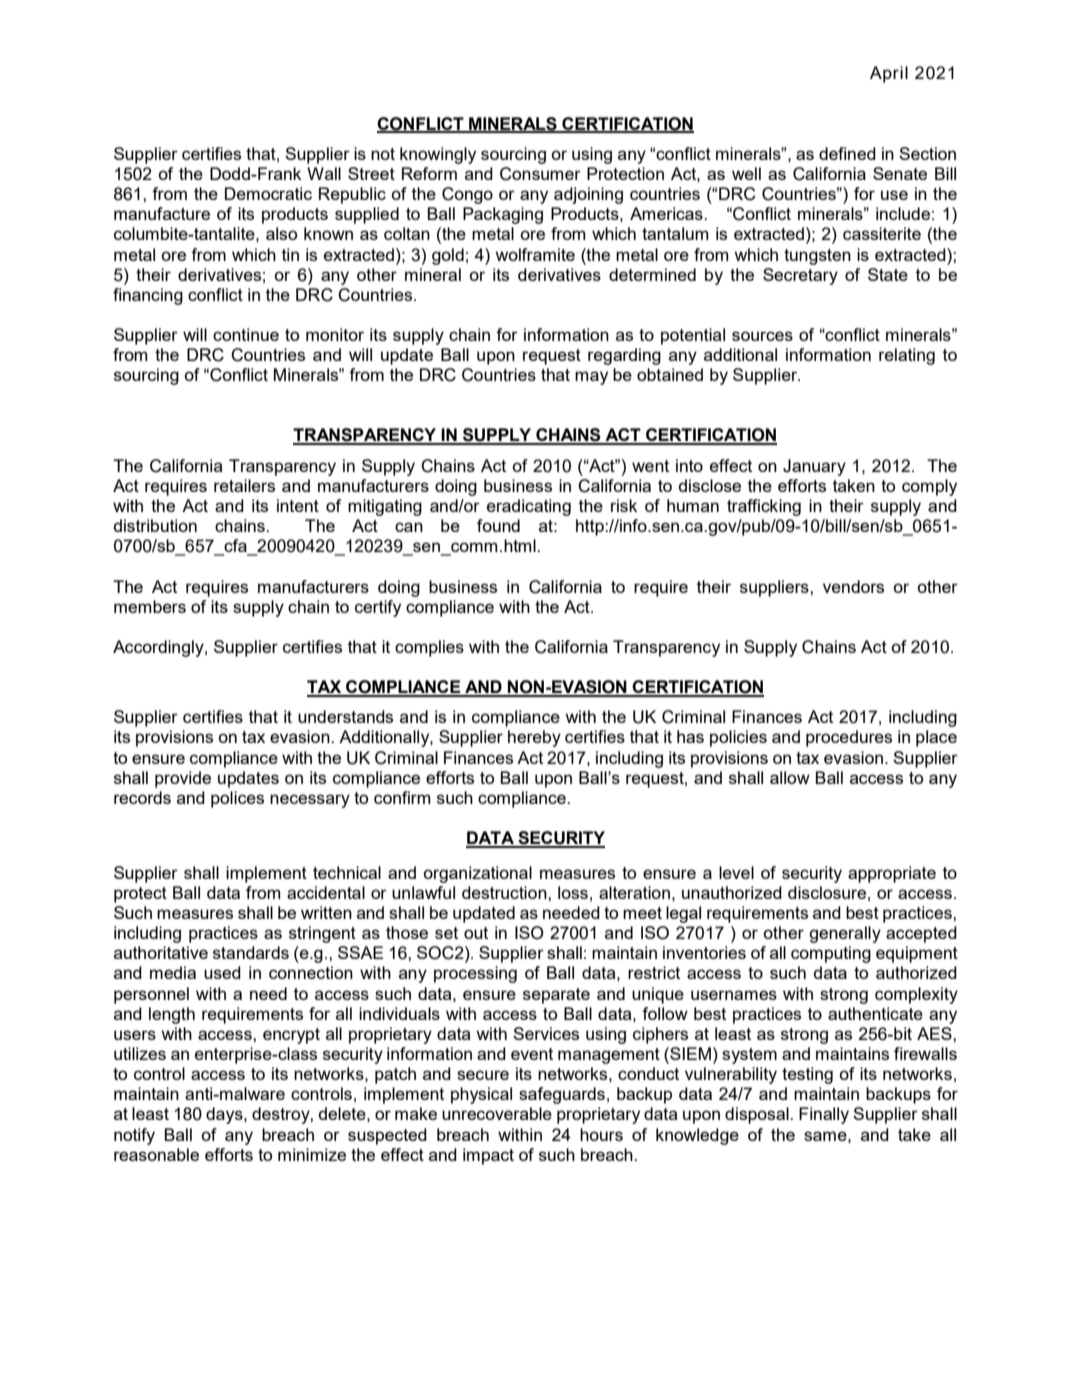  Describe the element at coordinates (244, 485) in the page. I see `retailers` at that location.
